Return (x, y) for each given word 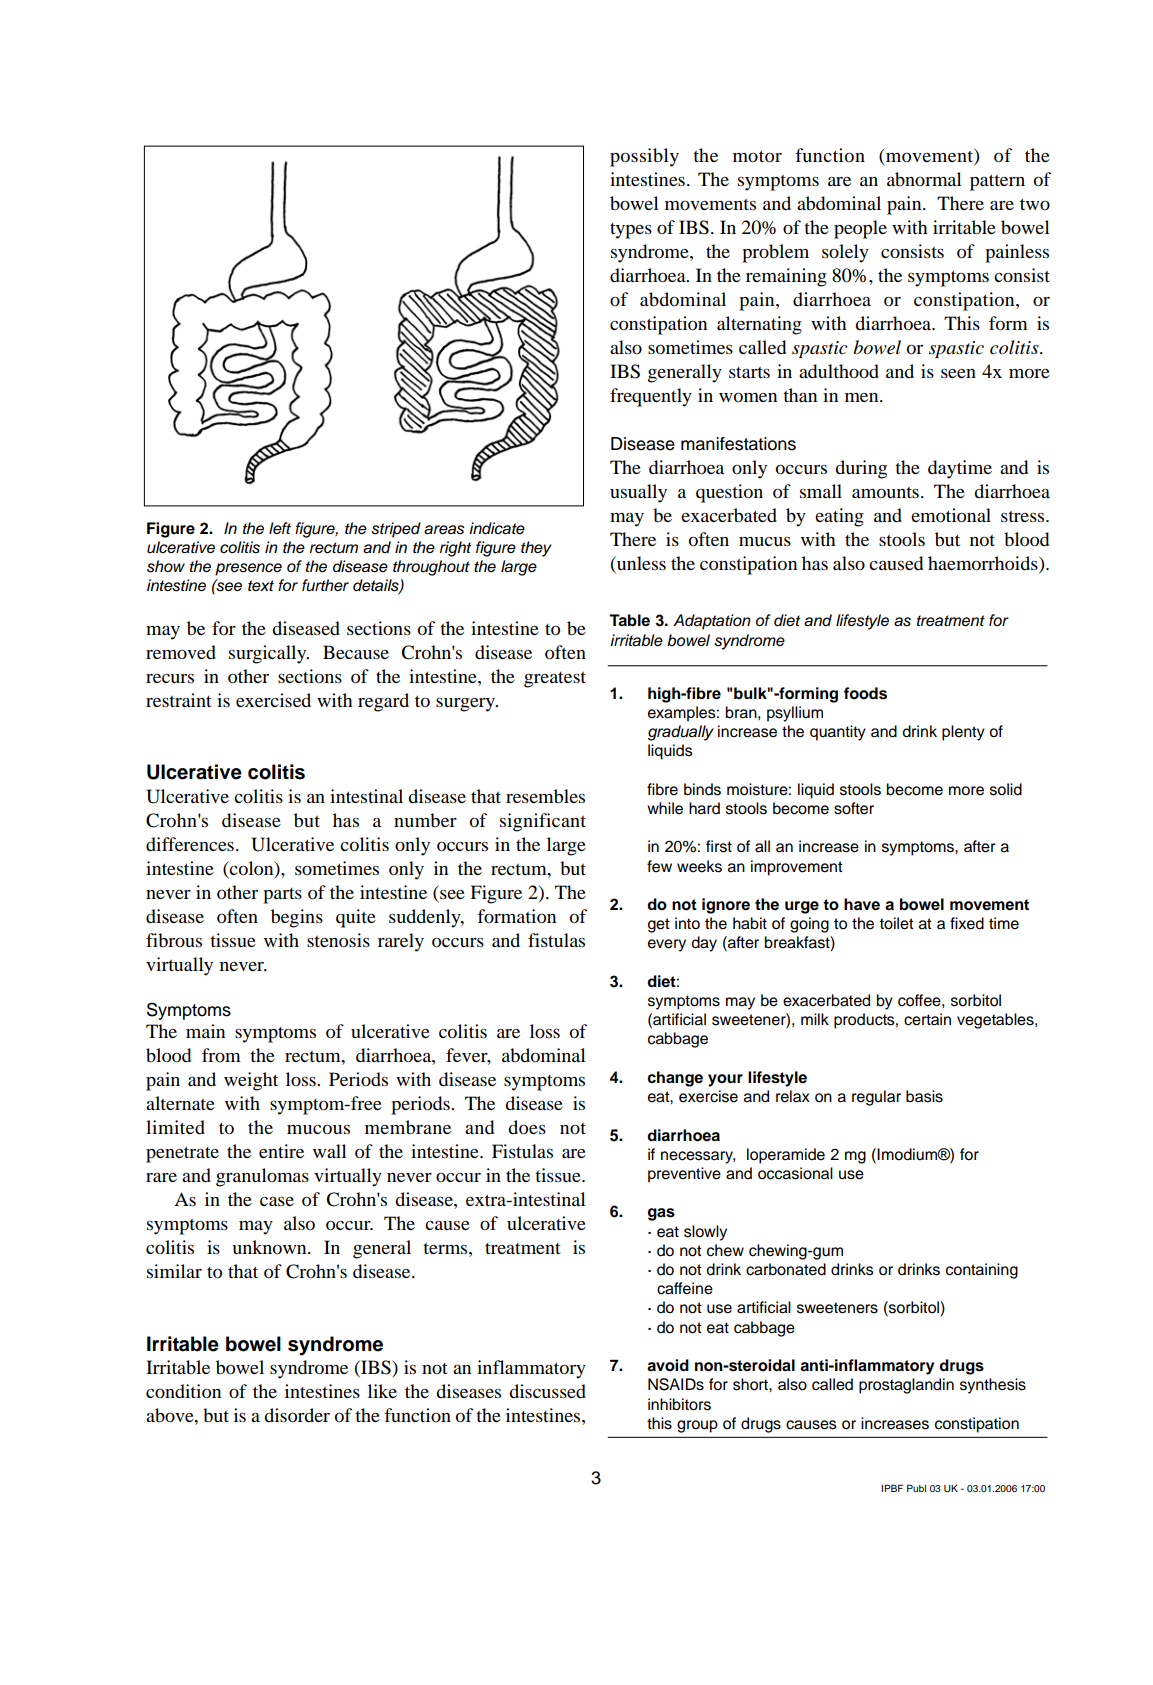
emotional (951, 515)
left (280, 528)
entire (281, 1151)
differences (190, 844)
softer (854, 808)
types (631, 231)
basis (924, 1096)
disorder (297, 1415)
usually (638, 493)
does (527, 1127)
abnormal (924, 179)
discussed (547, 1391)
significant (543, 822)
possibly (644, 157)
